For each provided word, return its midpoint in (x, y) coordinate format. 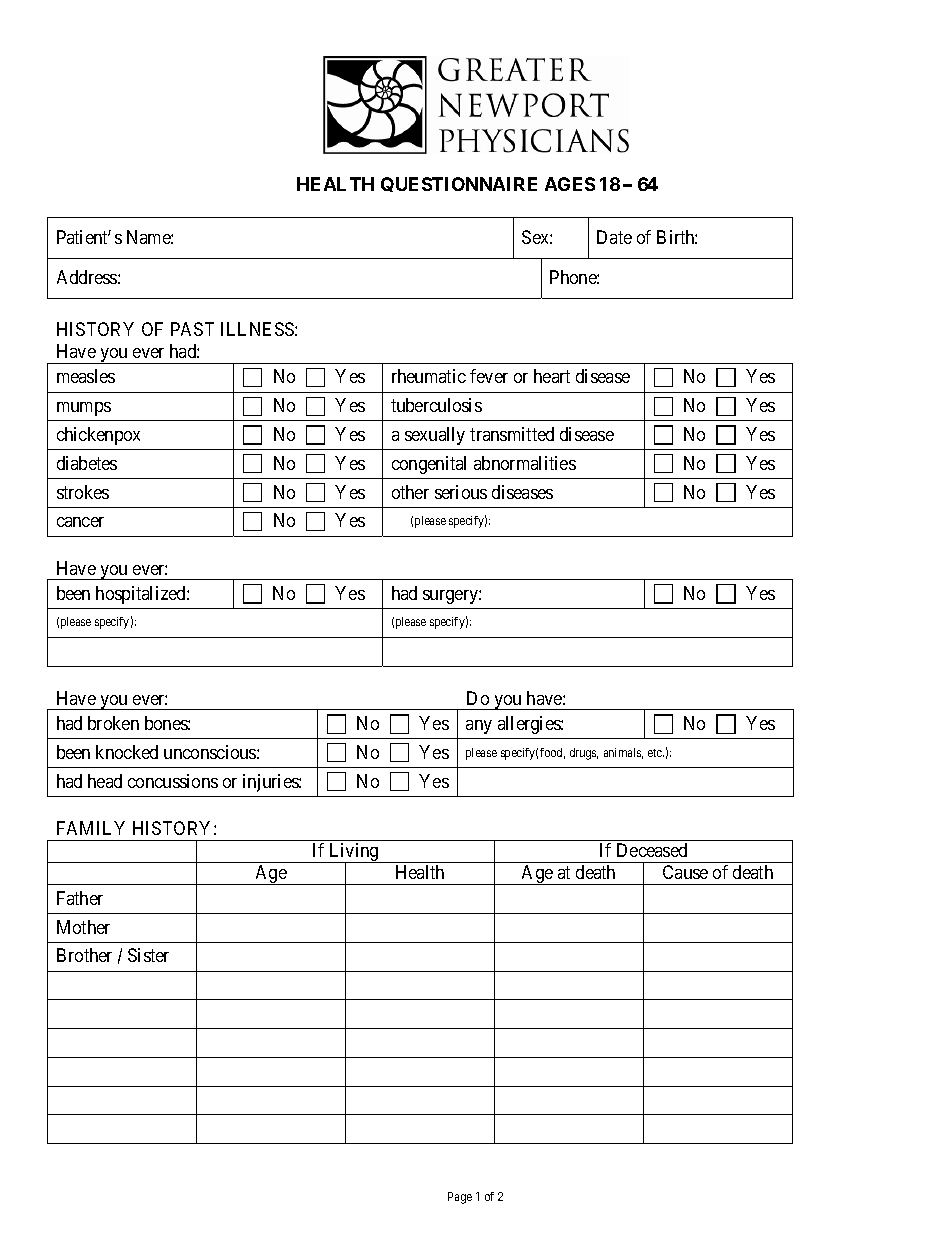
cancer (80, 522)
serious (461, 492)
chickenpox (98, 436)
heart (552, 376)
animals (623, 753)
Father (80, 898)
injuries (271, 783)
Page (460, 1198)
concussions (173, 781)
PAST (192, 329)
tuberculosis (436, 405)
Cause (685, 872)
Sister (148, 955)
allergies (530, 725)
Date (614, 237)
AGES (570, 184)
